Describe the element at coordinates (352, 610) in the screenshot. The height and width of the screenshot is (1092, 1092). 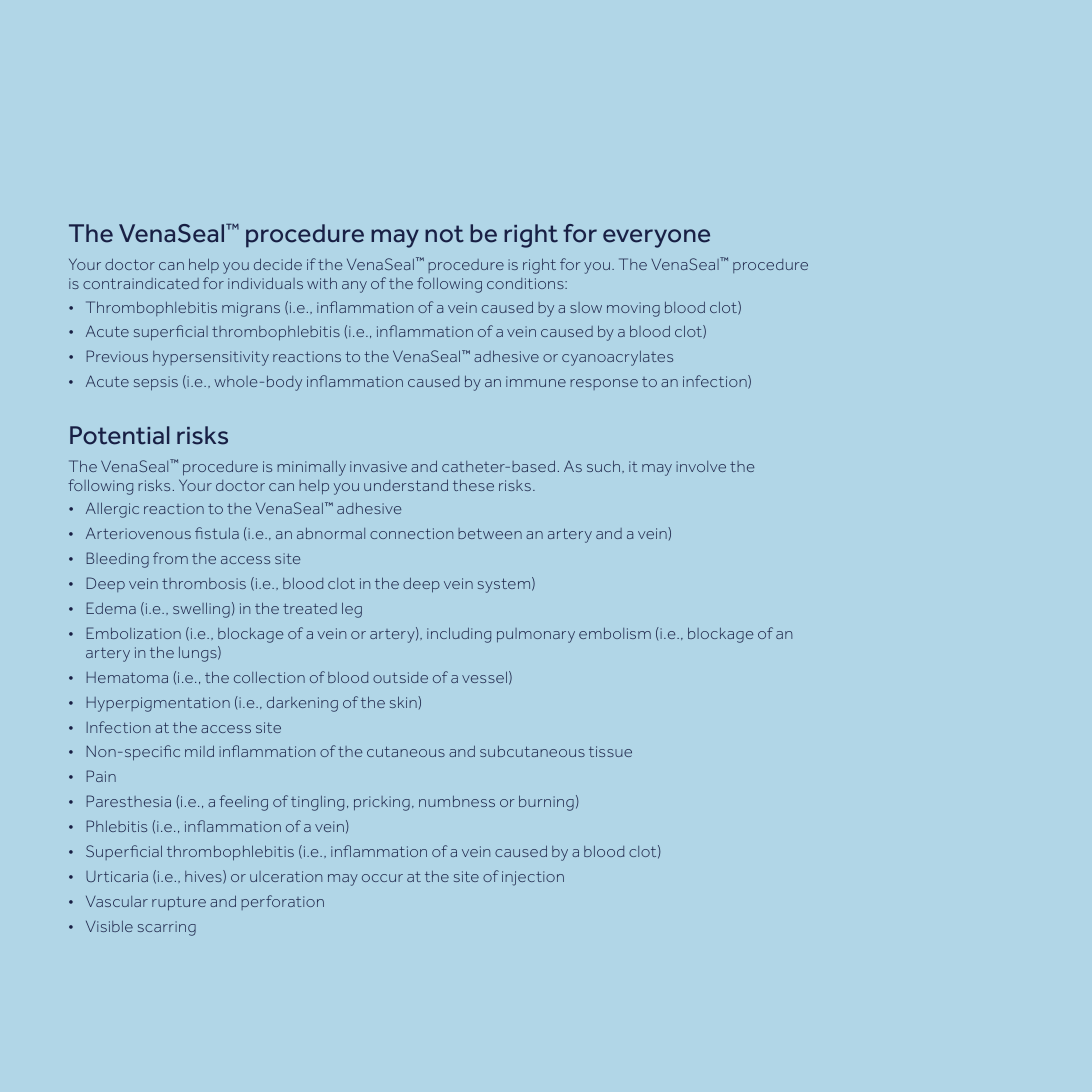
I see `leg` at that location.
